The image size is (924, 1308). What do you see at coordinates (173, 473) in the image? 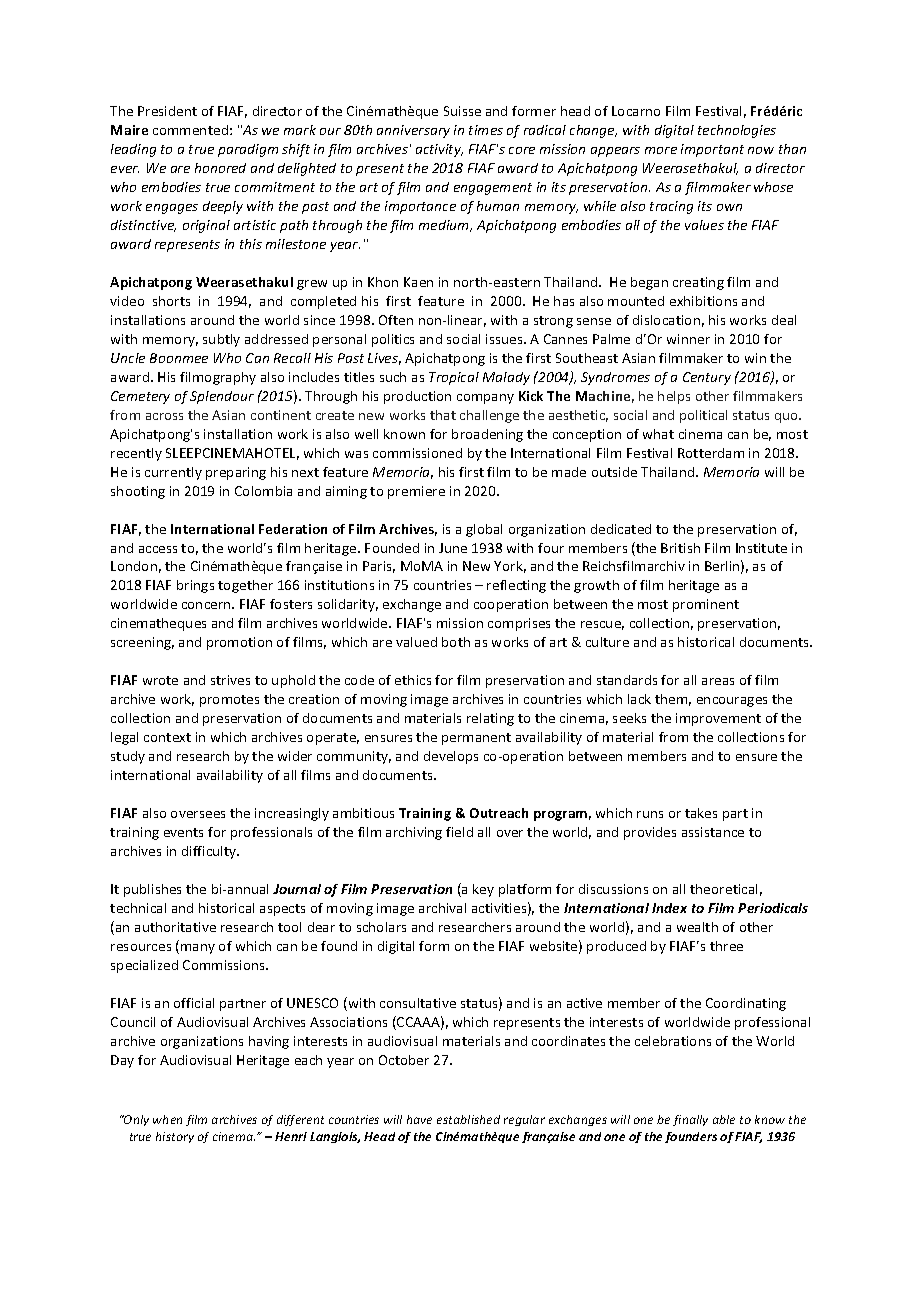
I see `currently` at bounding box center [173, 473].
